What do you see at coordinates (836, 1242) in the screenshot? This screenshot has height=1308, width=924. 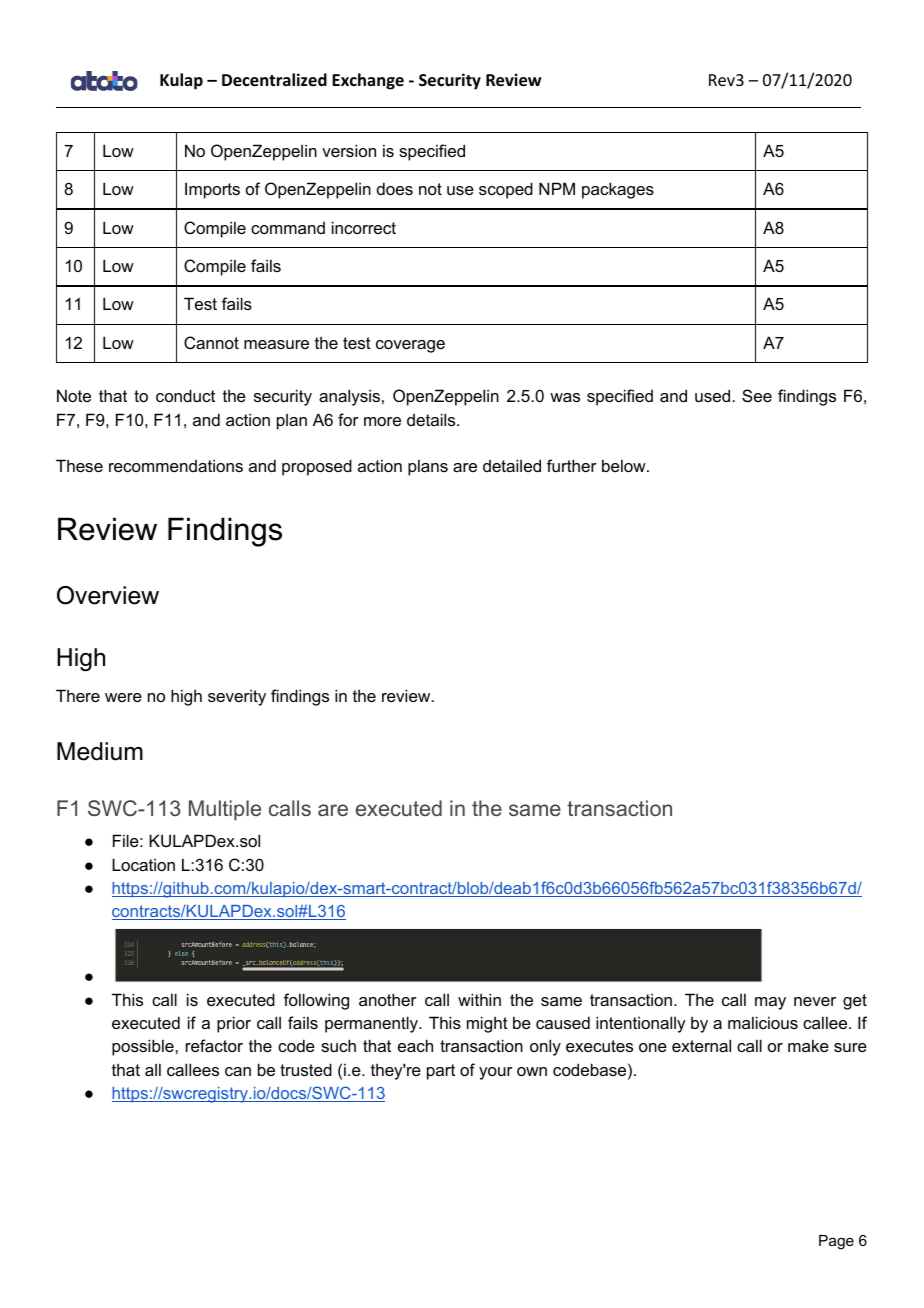 I see `Page` at bounding box center [836, 1242].
